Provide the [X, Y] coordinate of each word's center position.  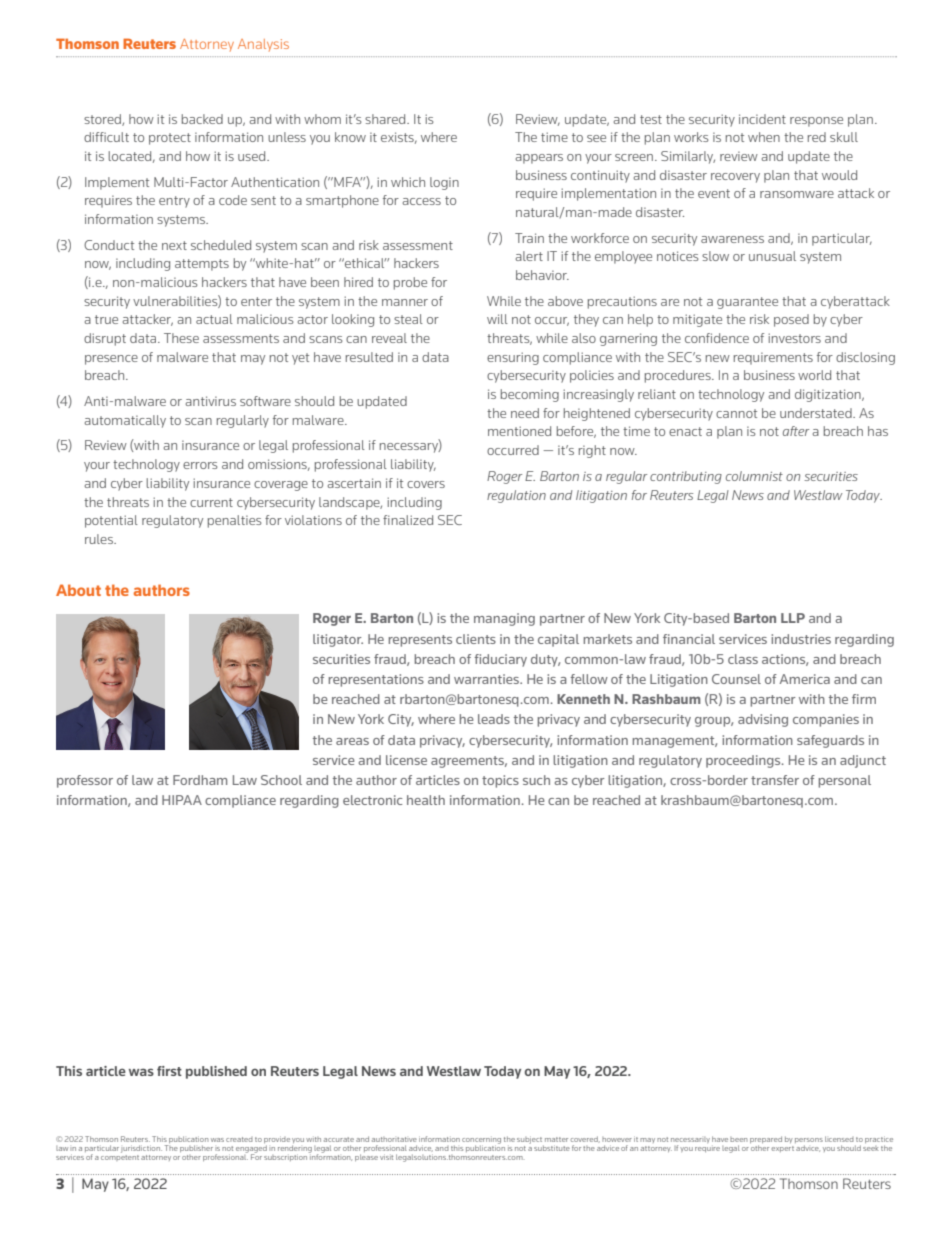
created [239, 1139]
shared [386, 119]
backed [202, 119]
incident [762, 119]
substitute [552, 1148]
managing [504, 619]
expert [783, 1149]
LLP [793, 618]
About [78, 590]
